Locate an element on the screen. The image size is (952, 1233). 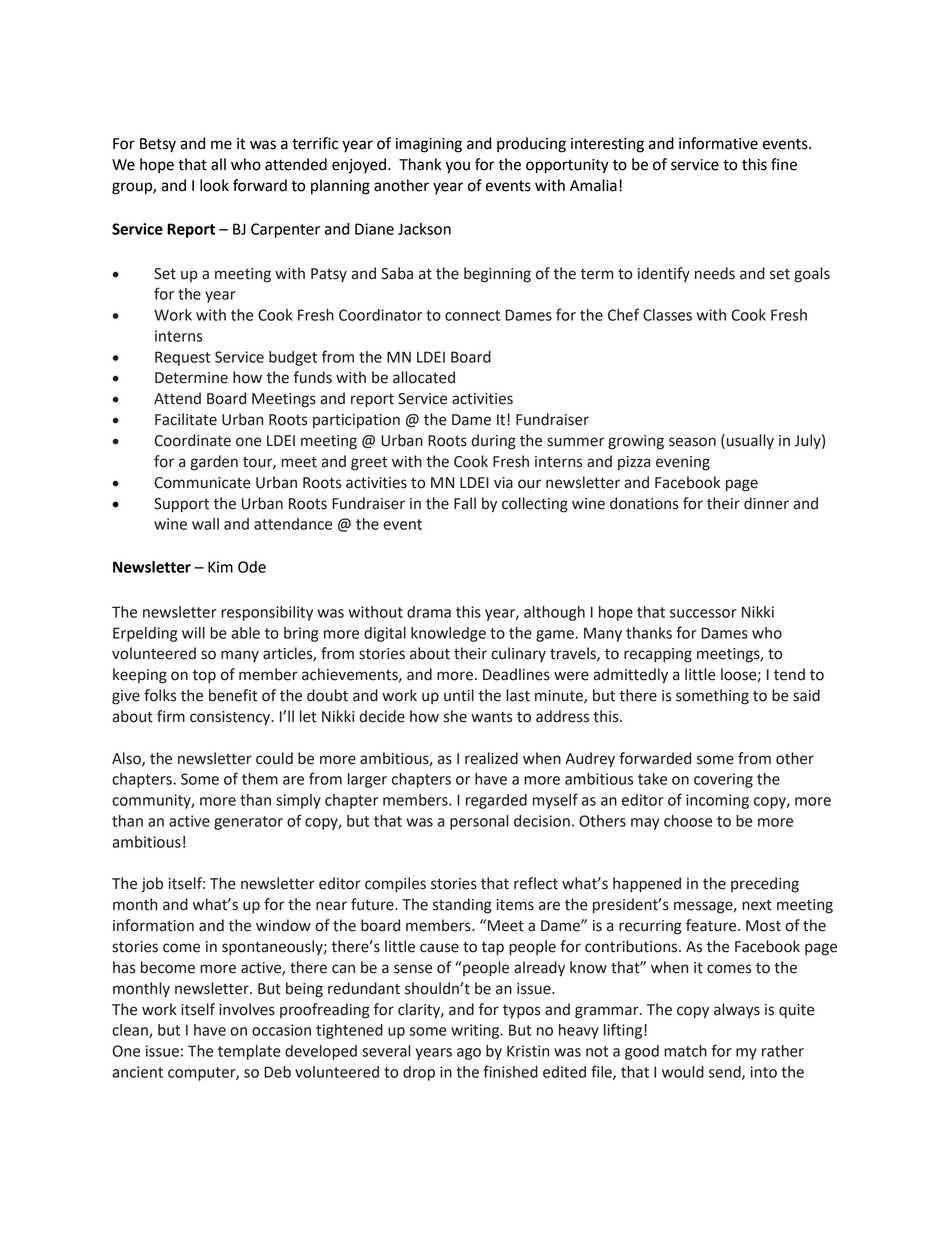
will is located at coordinates (193, 633).
